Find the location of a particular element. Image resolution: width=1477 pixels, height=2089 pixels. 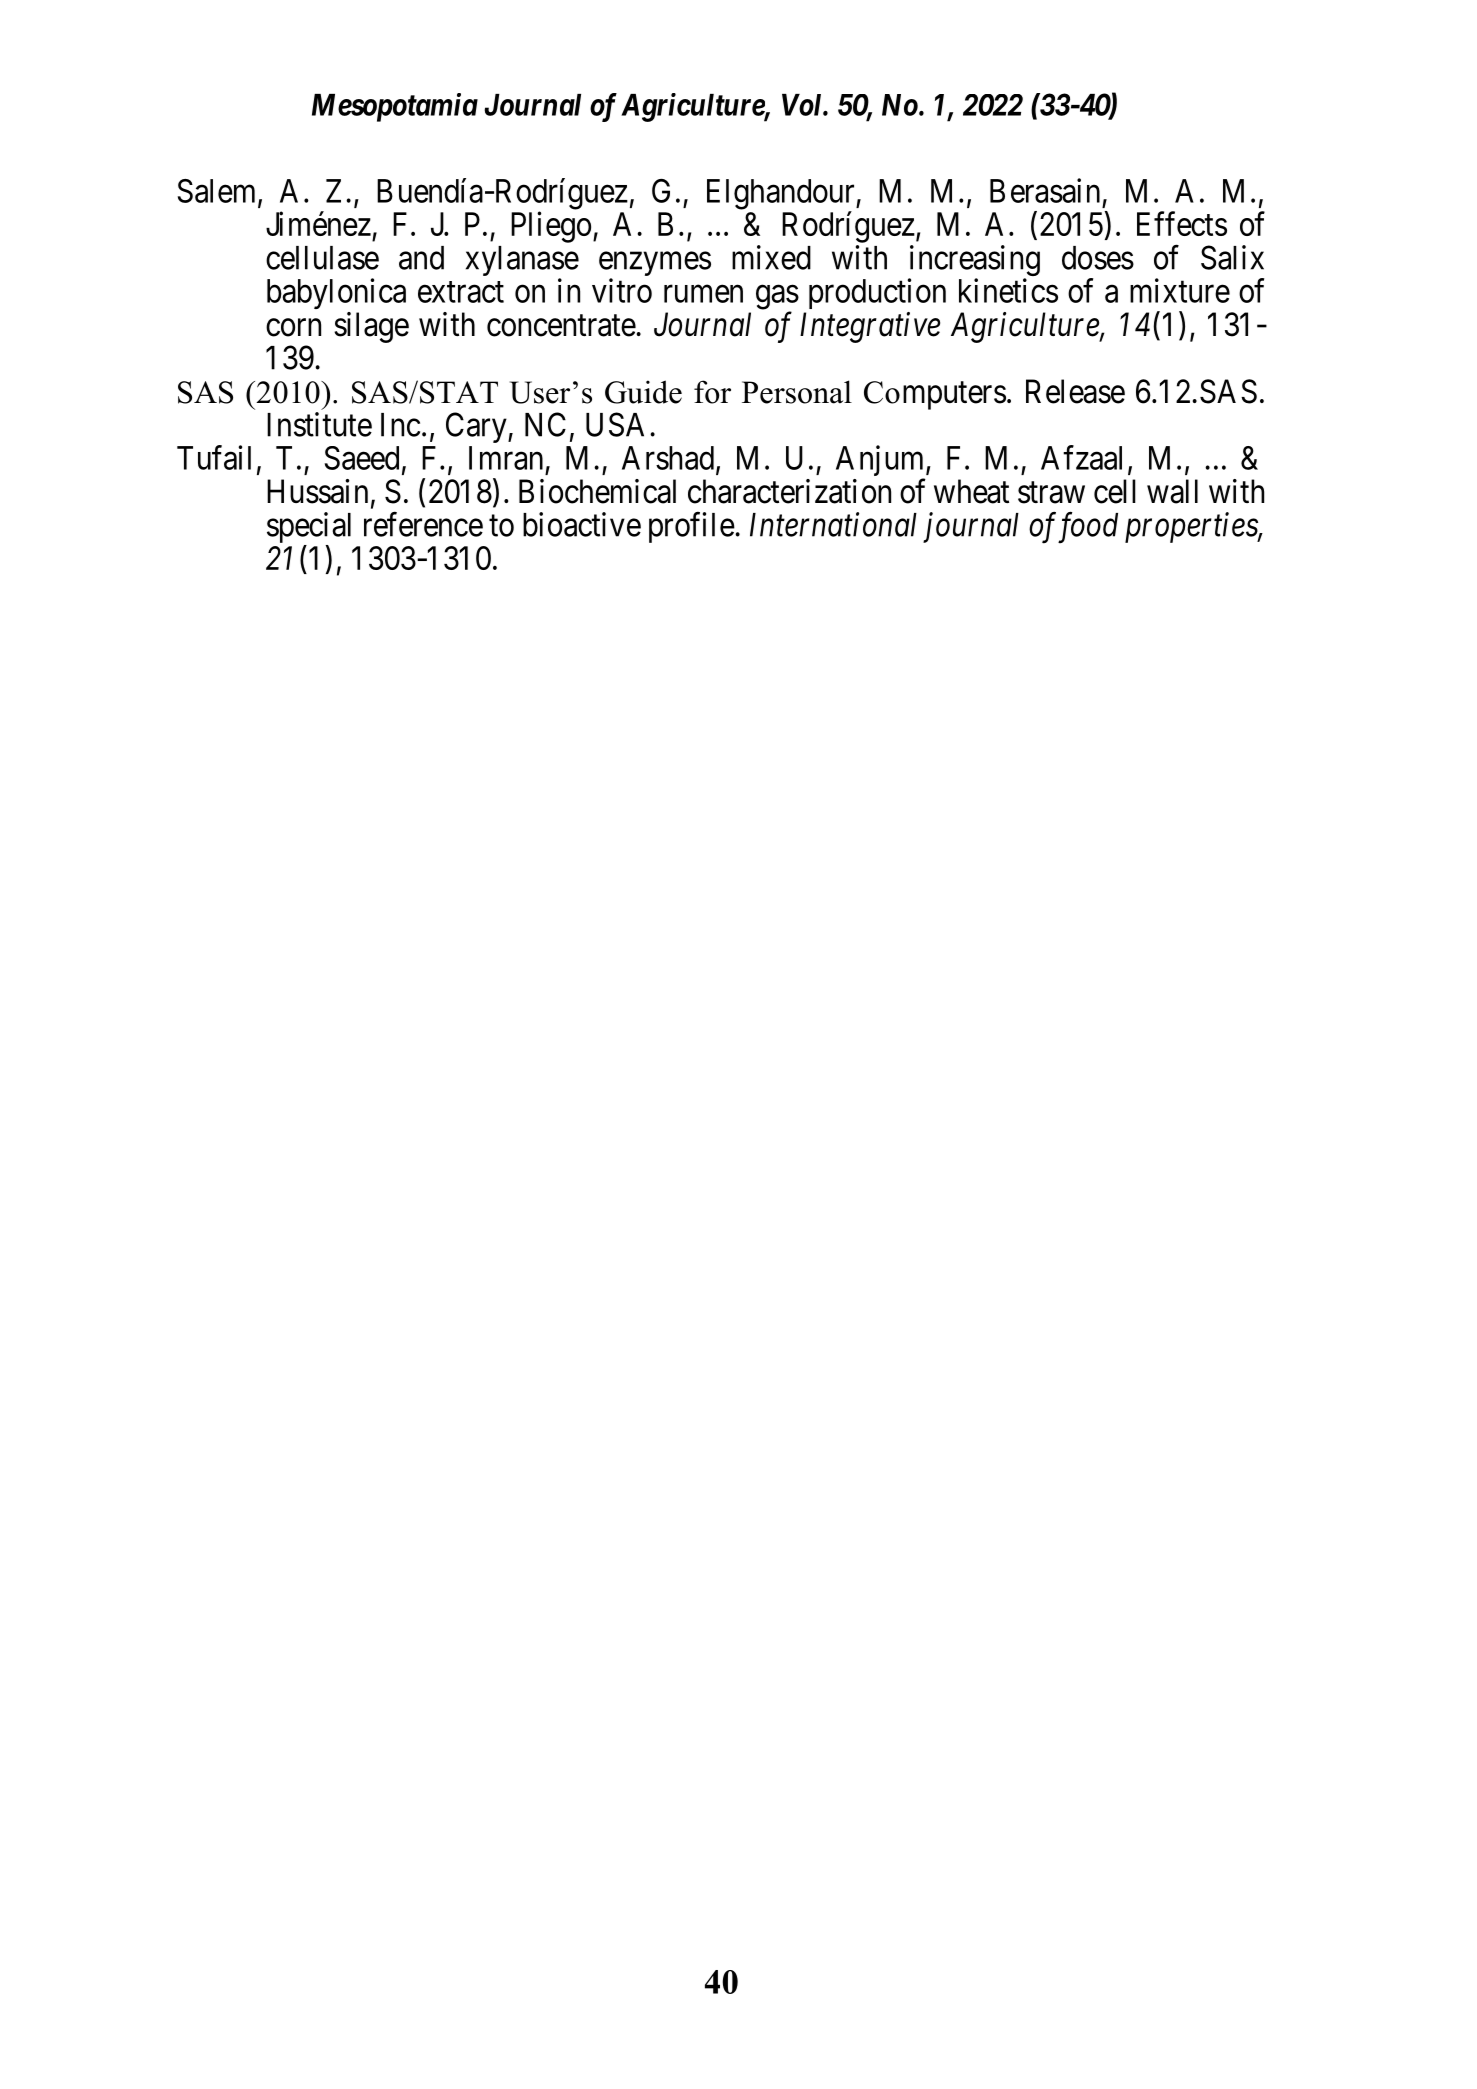

Mesopotamia is located at coordinates (395, 107).
